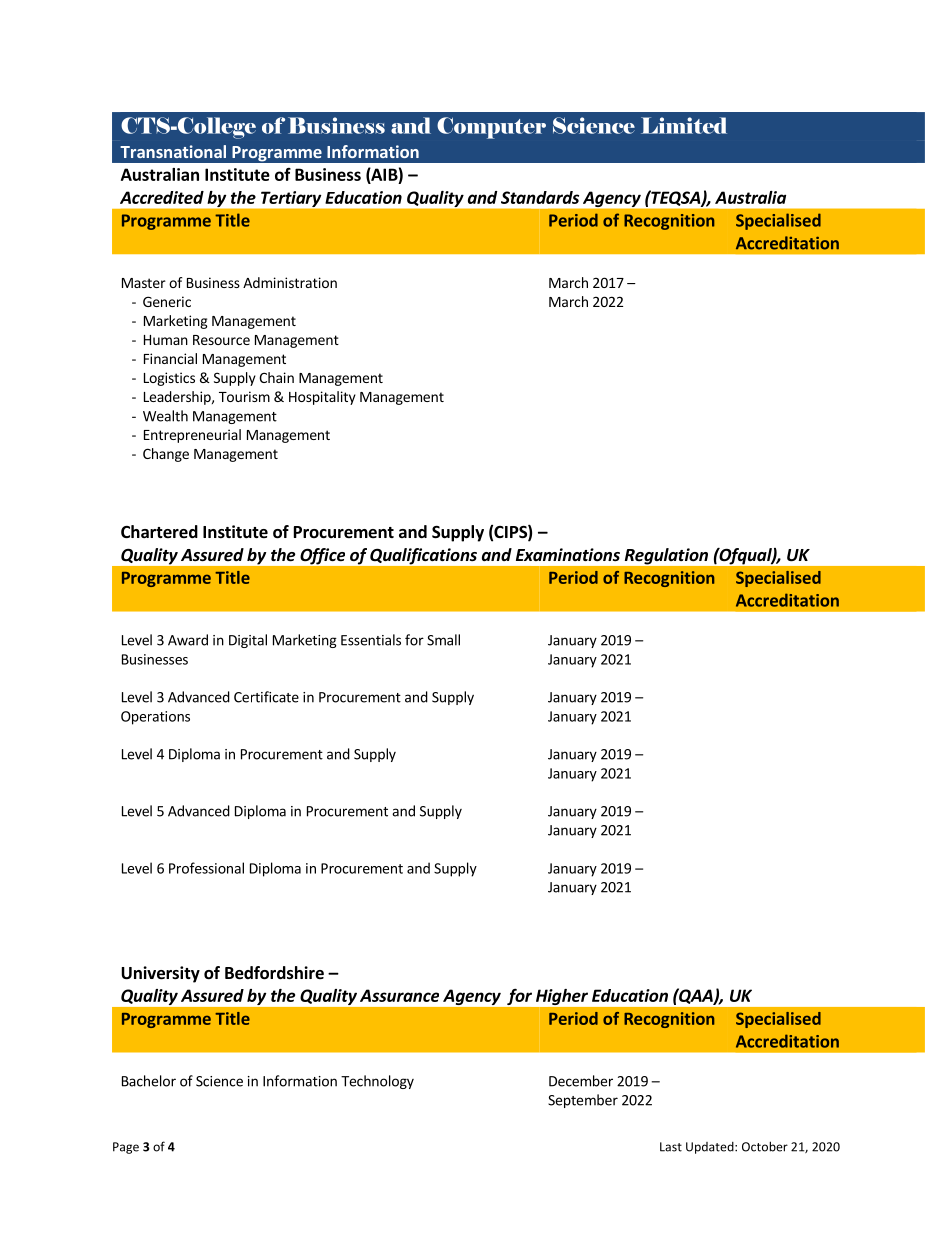 The height and width of the image is (1233, 952). I want to click on Essentials, so click(371, 640).
